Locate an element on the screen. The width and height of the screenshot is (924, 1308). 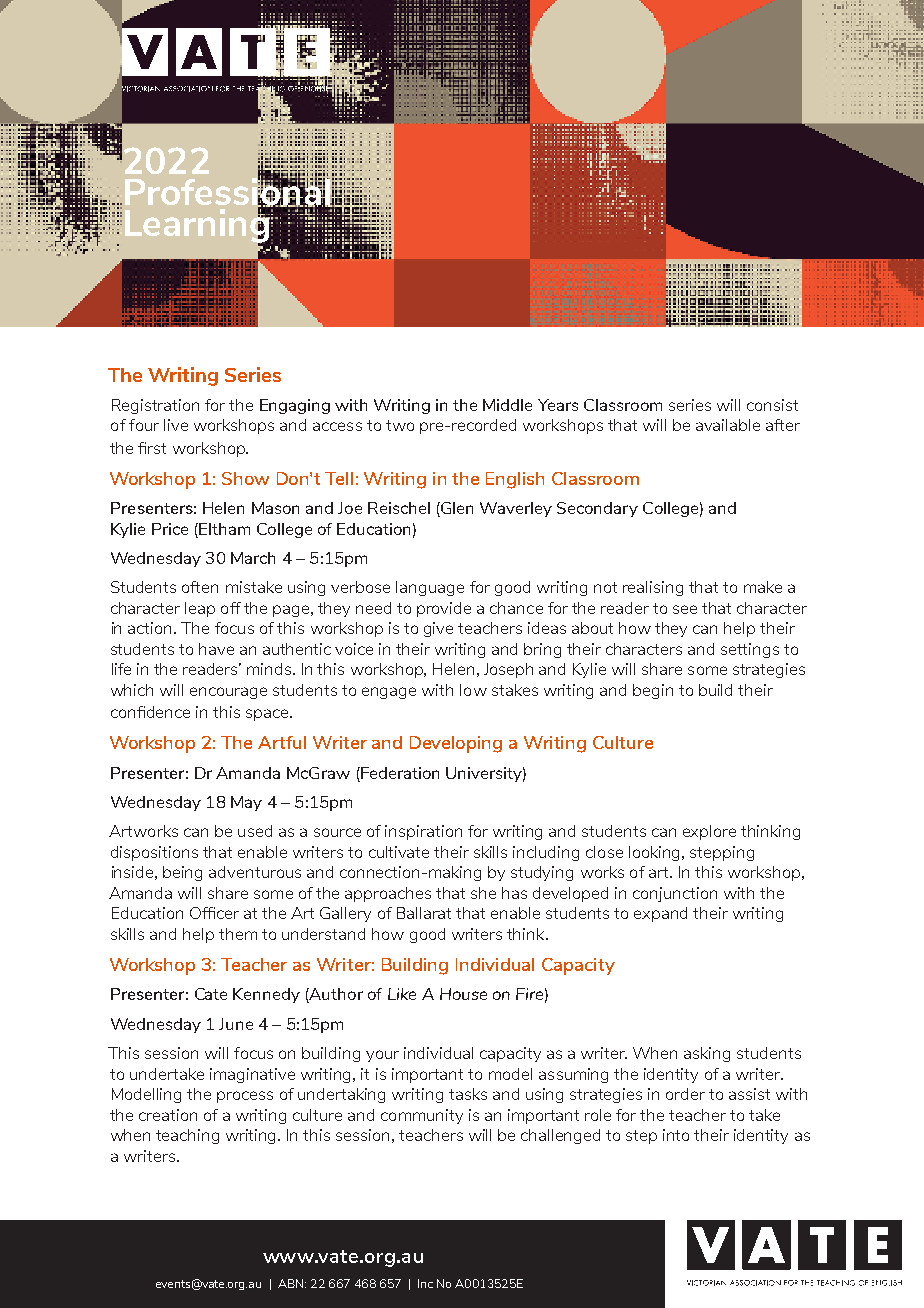
being is located at coordinates (182, 873).
